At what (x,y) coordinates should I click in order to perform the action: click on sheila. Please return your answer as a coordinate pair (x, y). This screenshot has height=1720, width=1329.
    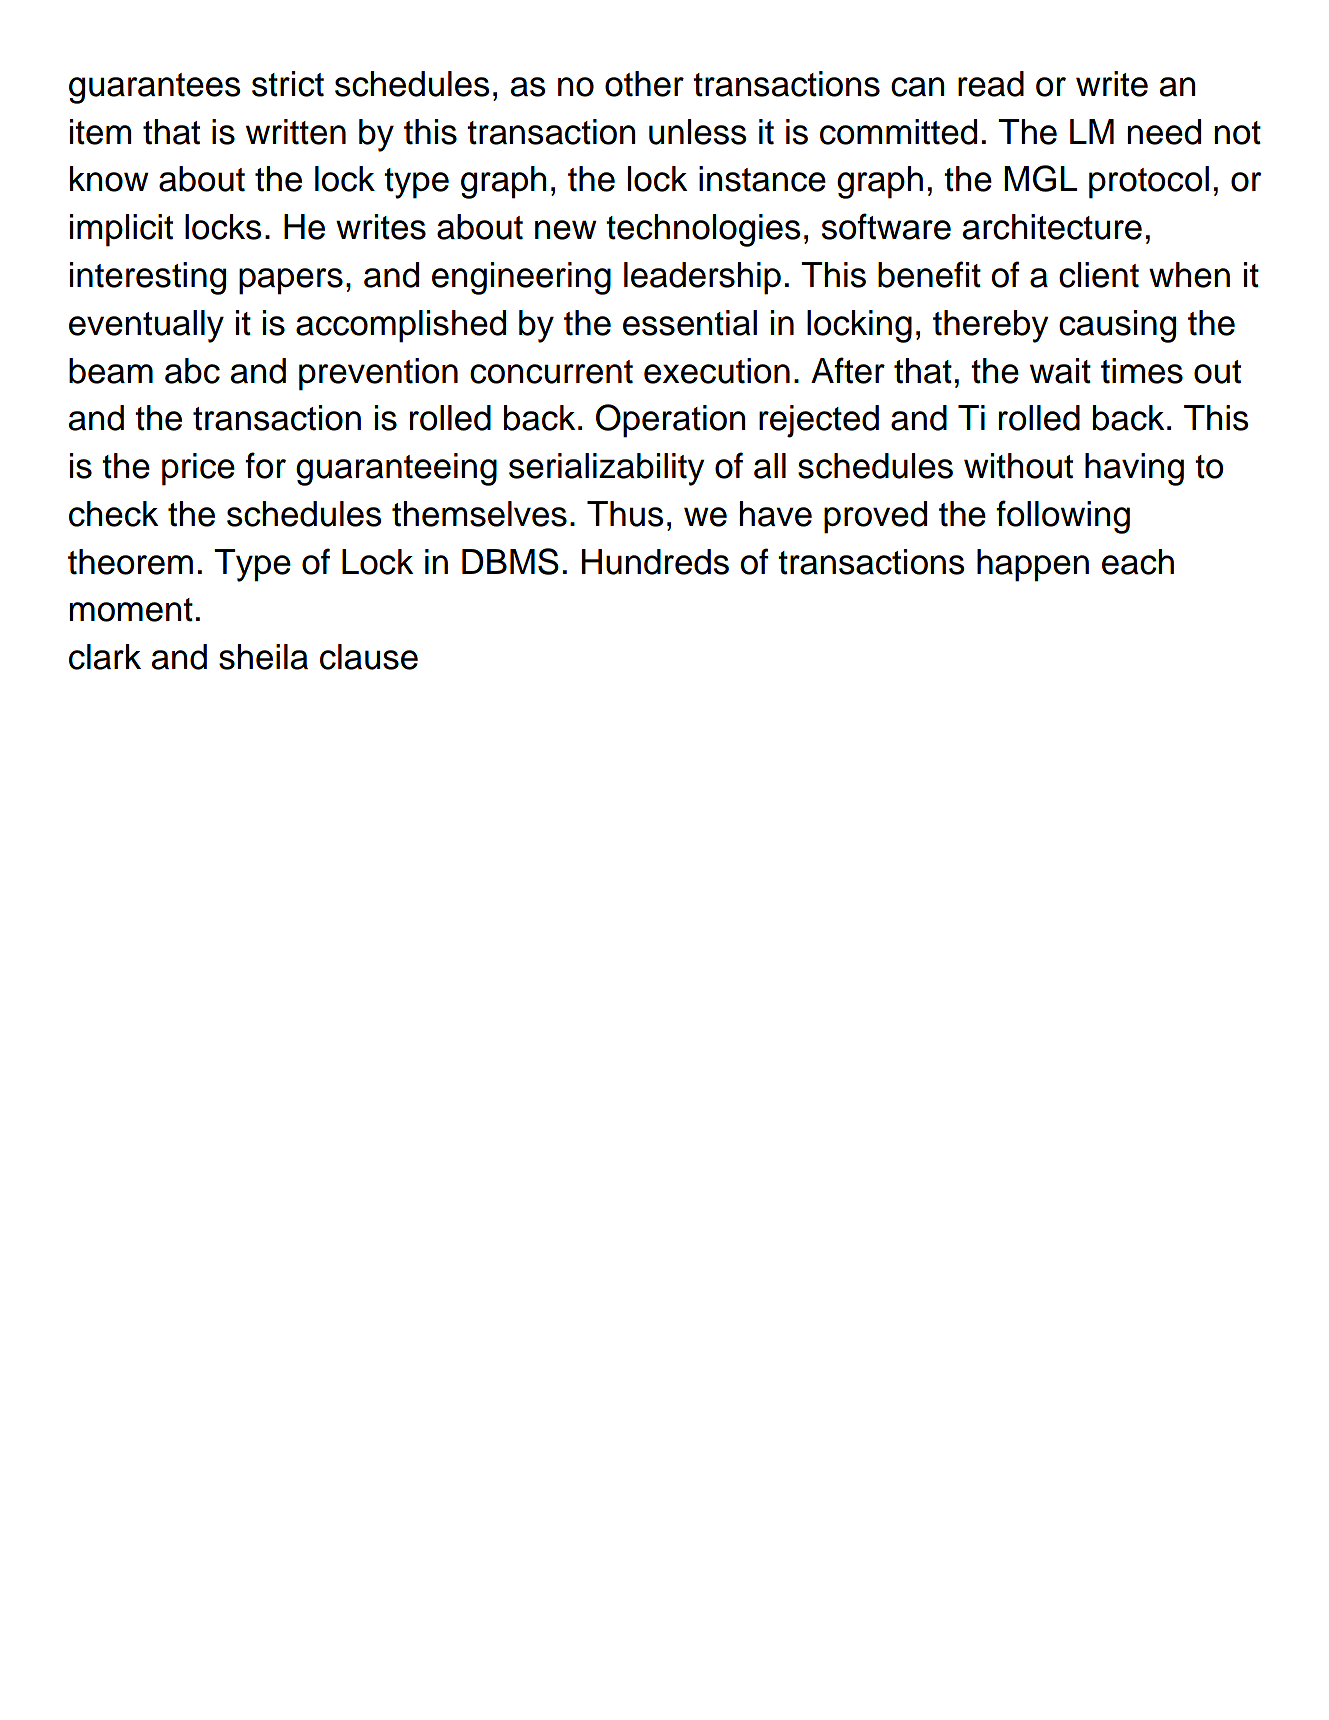
    Looking at the image, I should click on (263, 657).
